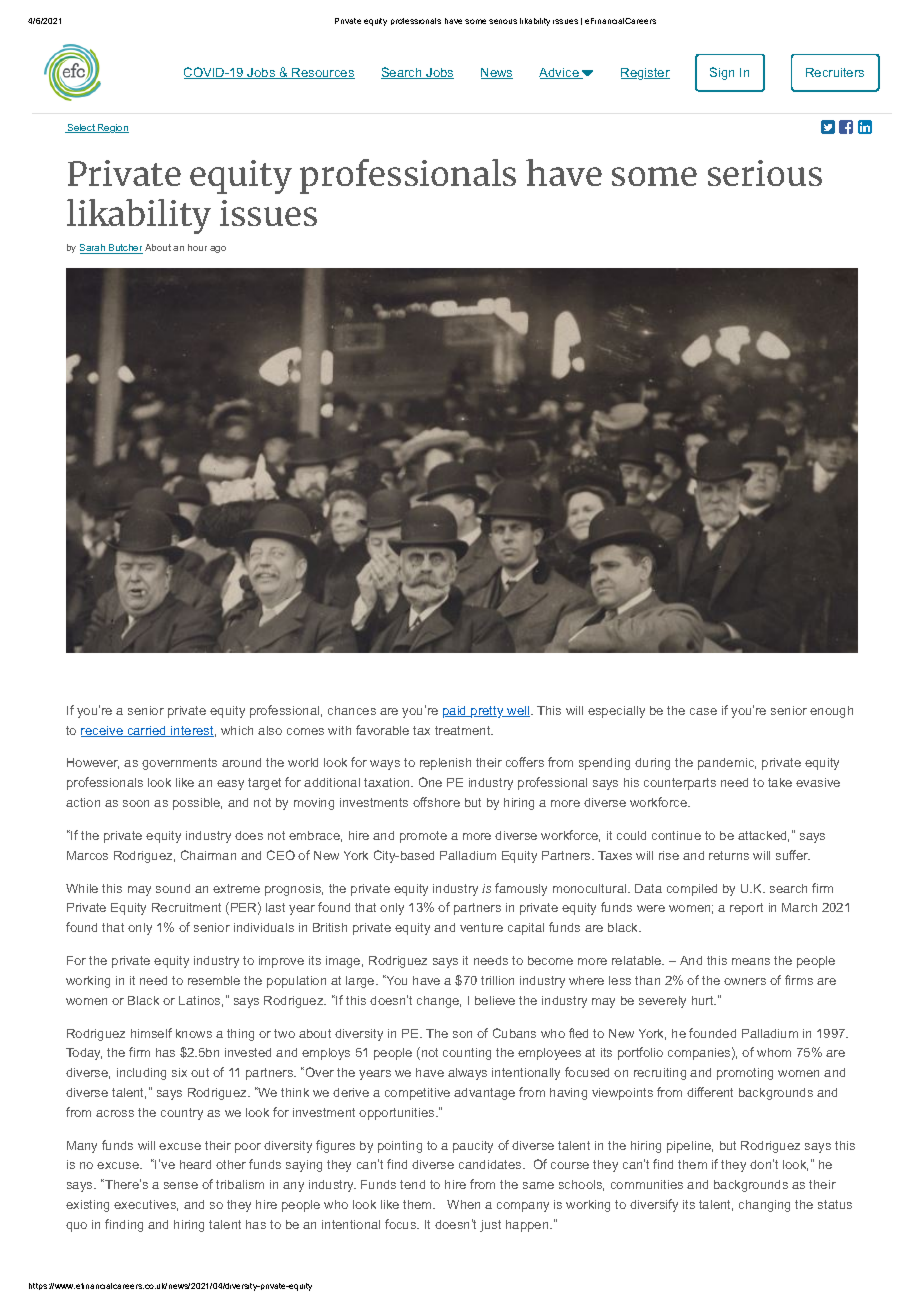 This page has height=1308, width=924. Describe the element at coordinates (722, 73) in the page. I see `Sign` at that location.
